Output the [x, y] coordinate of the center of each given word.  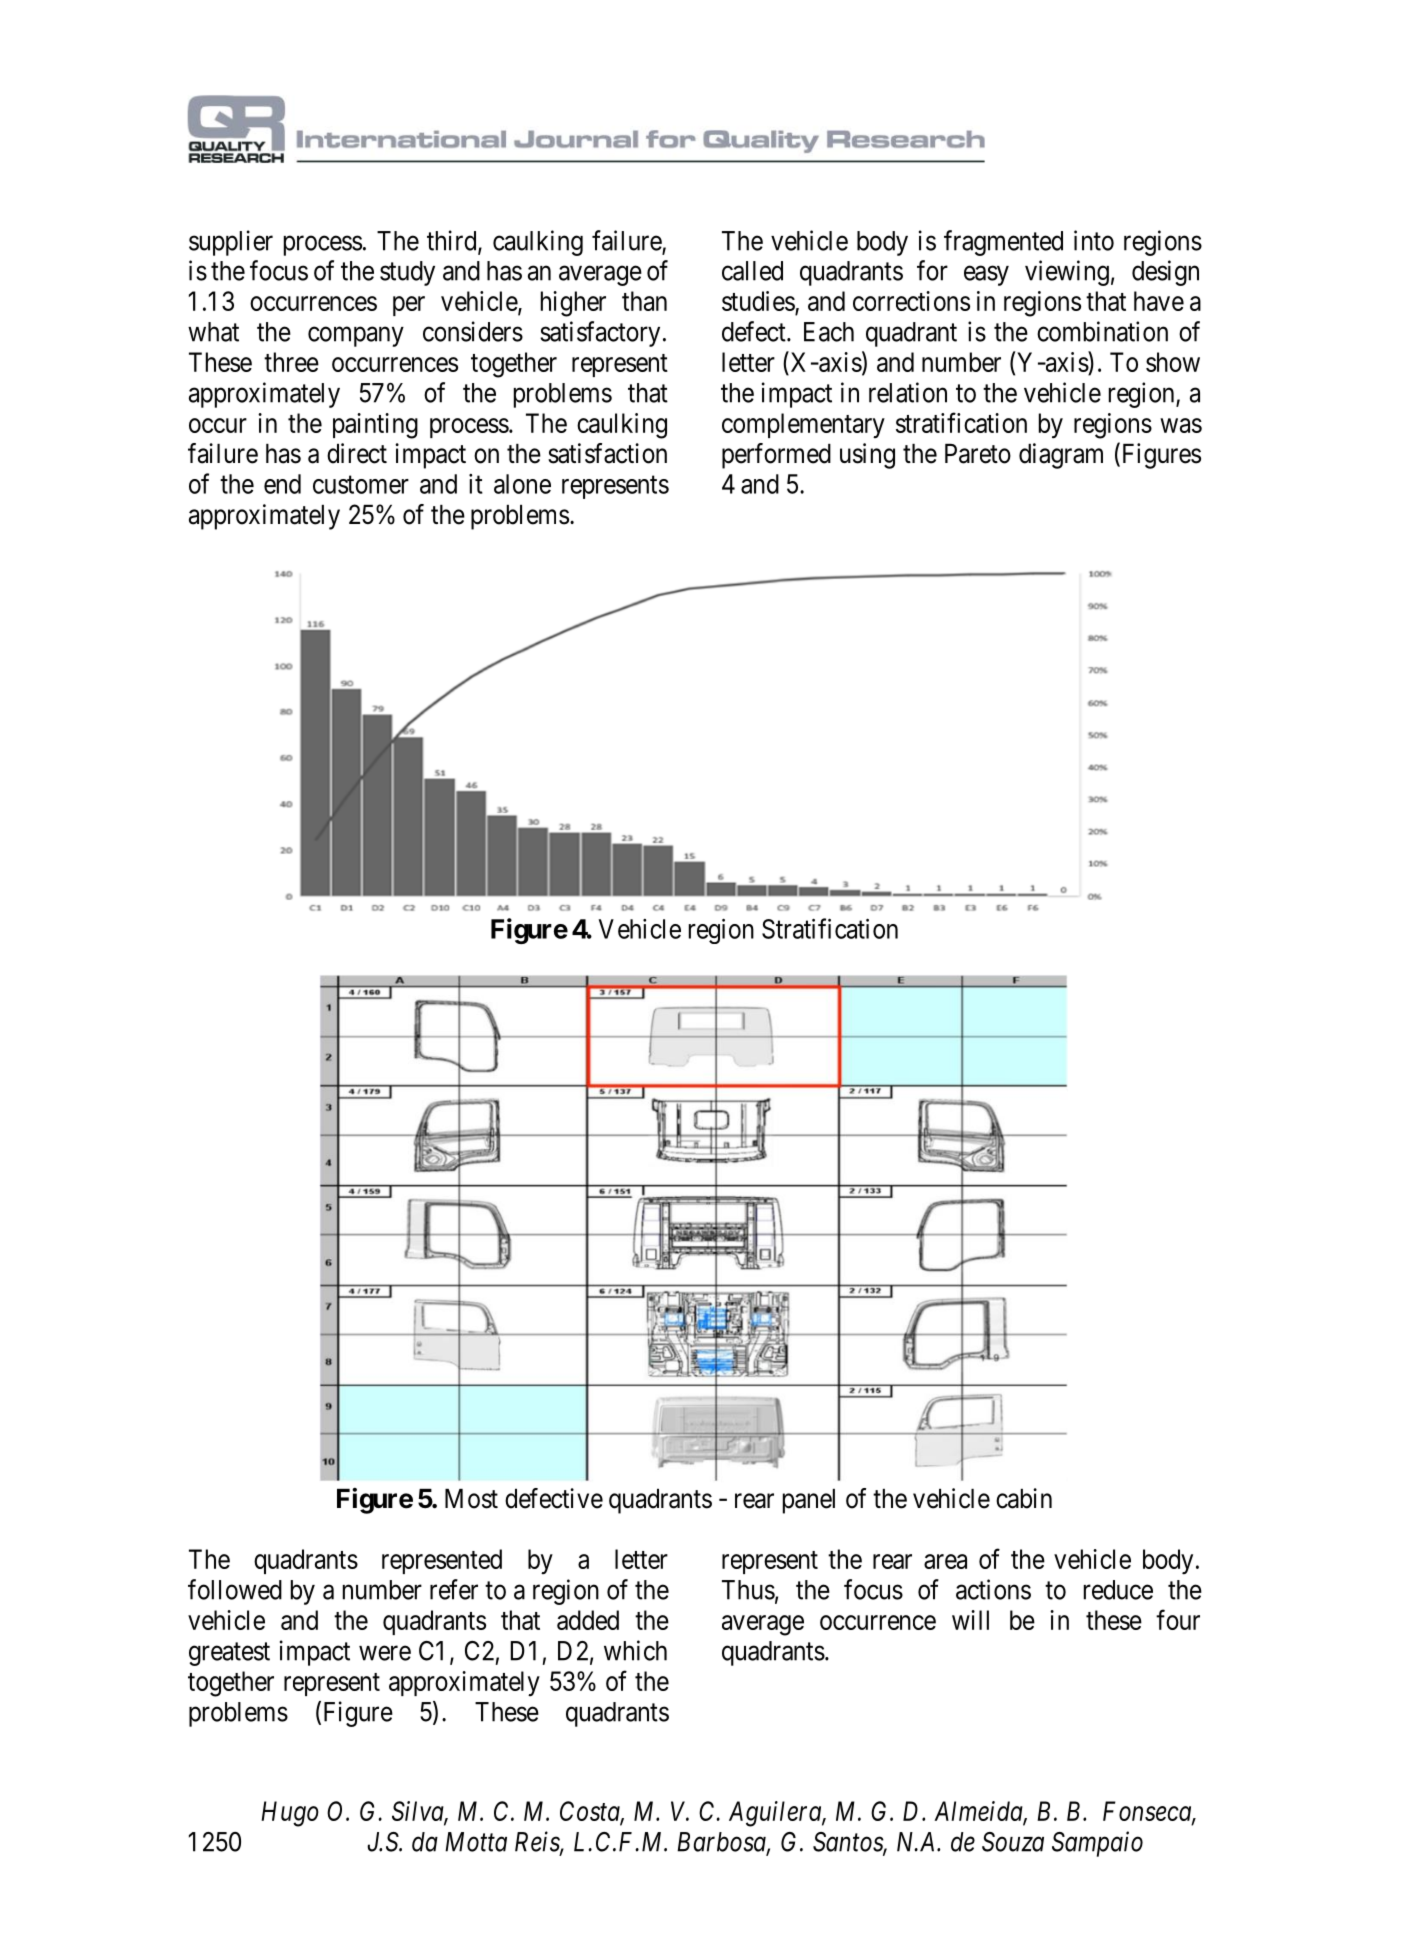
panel [809, 1501]
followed [235, 1589]
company [356, 337]
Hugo [290, 1814]
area [945, 1561]
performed [776, 456]
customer [361, 485]
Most [471, 1499]
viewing [1067, 273]
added [588, 1620]
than [644, 301]
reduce [1118, 1590]
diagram [1061, 456]
